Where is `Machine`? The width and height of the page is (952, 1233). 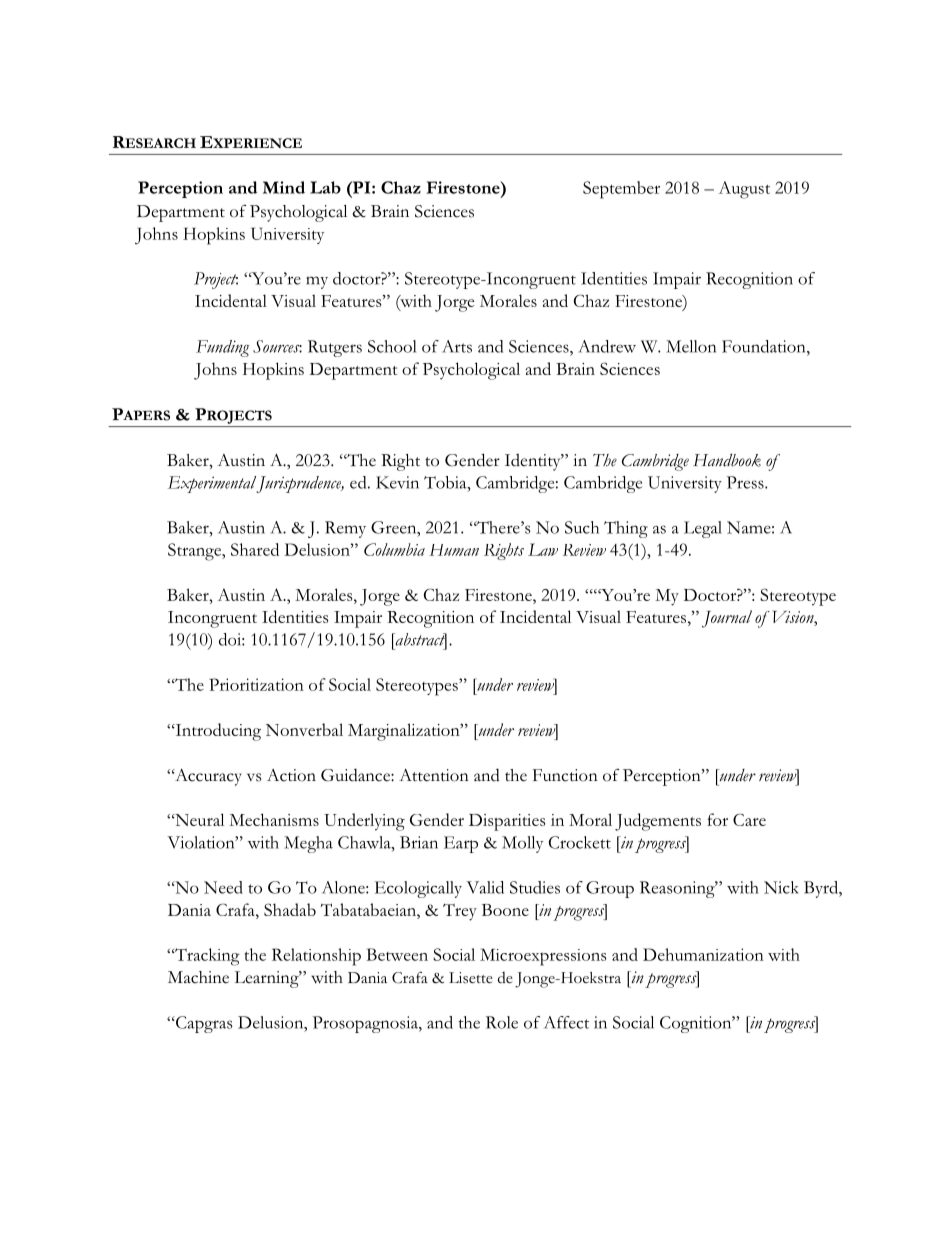 Machine is located at coordinates (198, 977).
